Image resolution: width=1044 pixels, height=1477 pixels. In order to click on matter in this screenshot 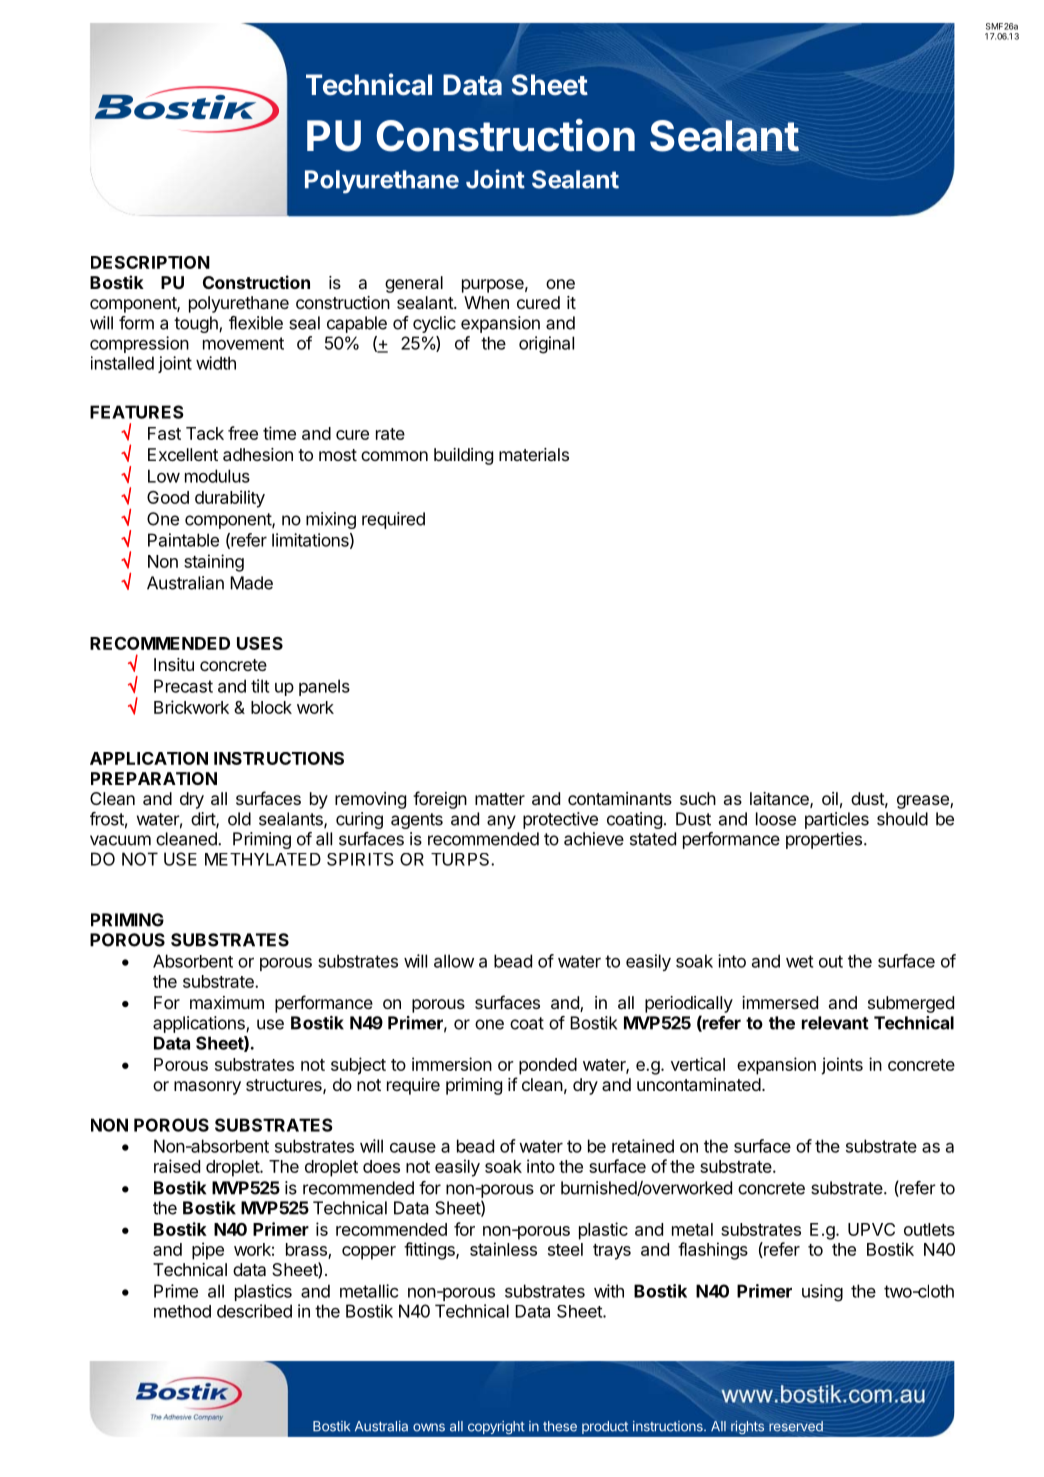, I will do `click(500, 799)`.
